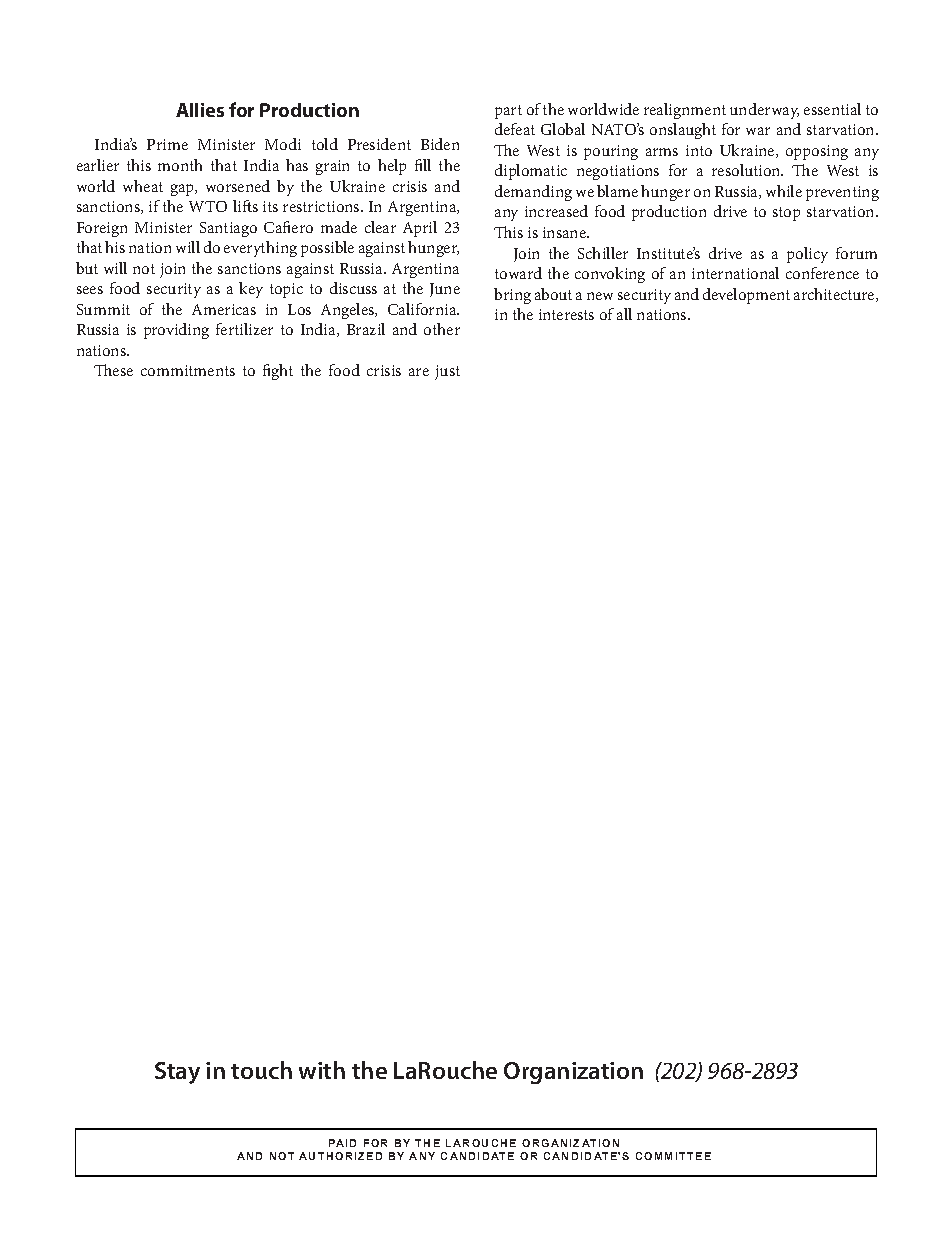 The width and height of the document is (952, 1233). What do you see at coordinates (764, 111) in the document?
I see `underway` at bounding box center [764, 111].
